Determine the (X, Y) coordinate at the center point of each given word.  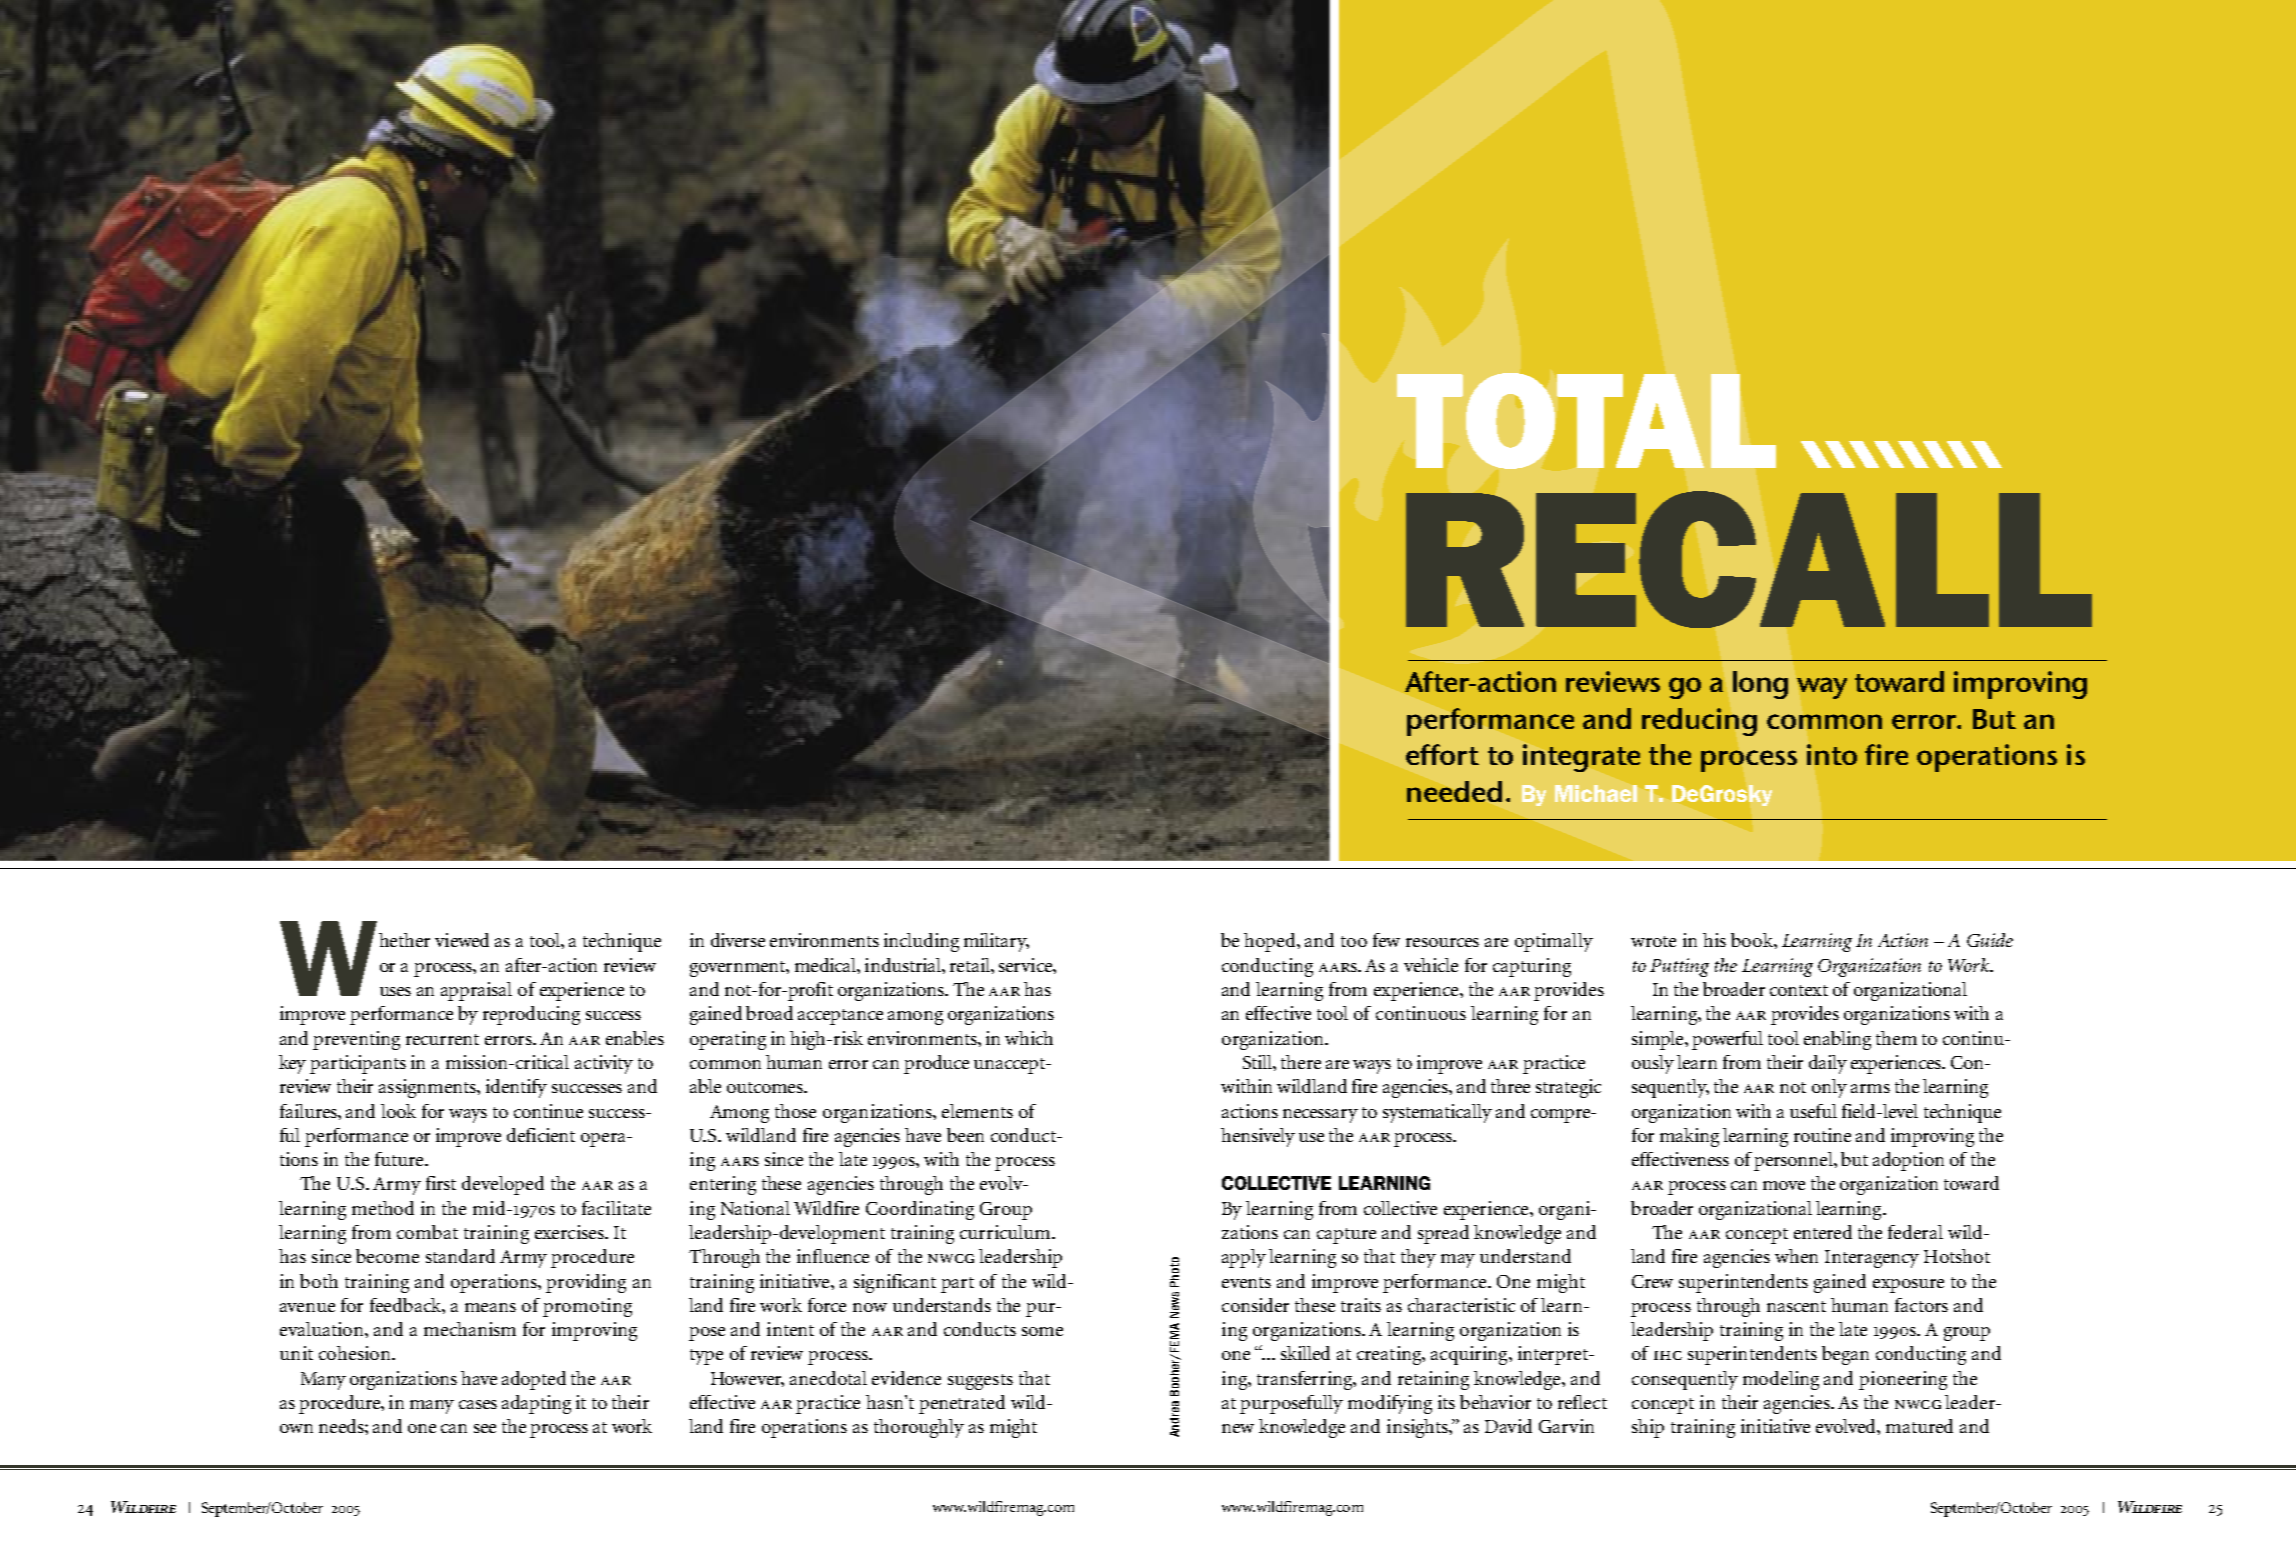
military (996, 942)
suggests (980, 1382)
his (1714, 940)
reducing (1699, 722)
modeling (1781, 1380)
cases (478, 1404)
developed (503, 1185)
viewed (462, 940)
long (1760, 685)
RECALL (1749, 559)
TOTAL (1586, 421)
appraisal (476, 991)
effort (1442, 754)
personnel (1794, 1161)
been (965, 1135)
